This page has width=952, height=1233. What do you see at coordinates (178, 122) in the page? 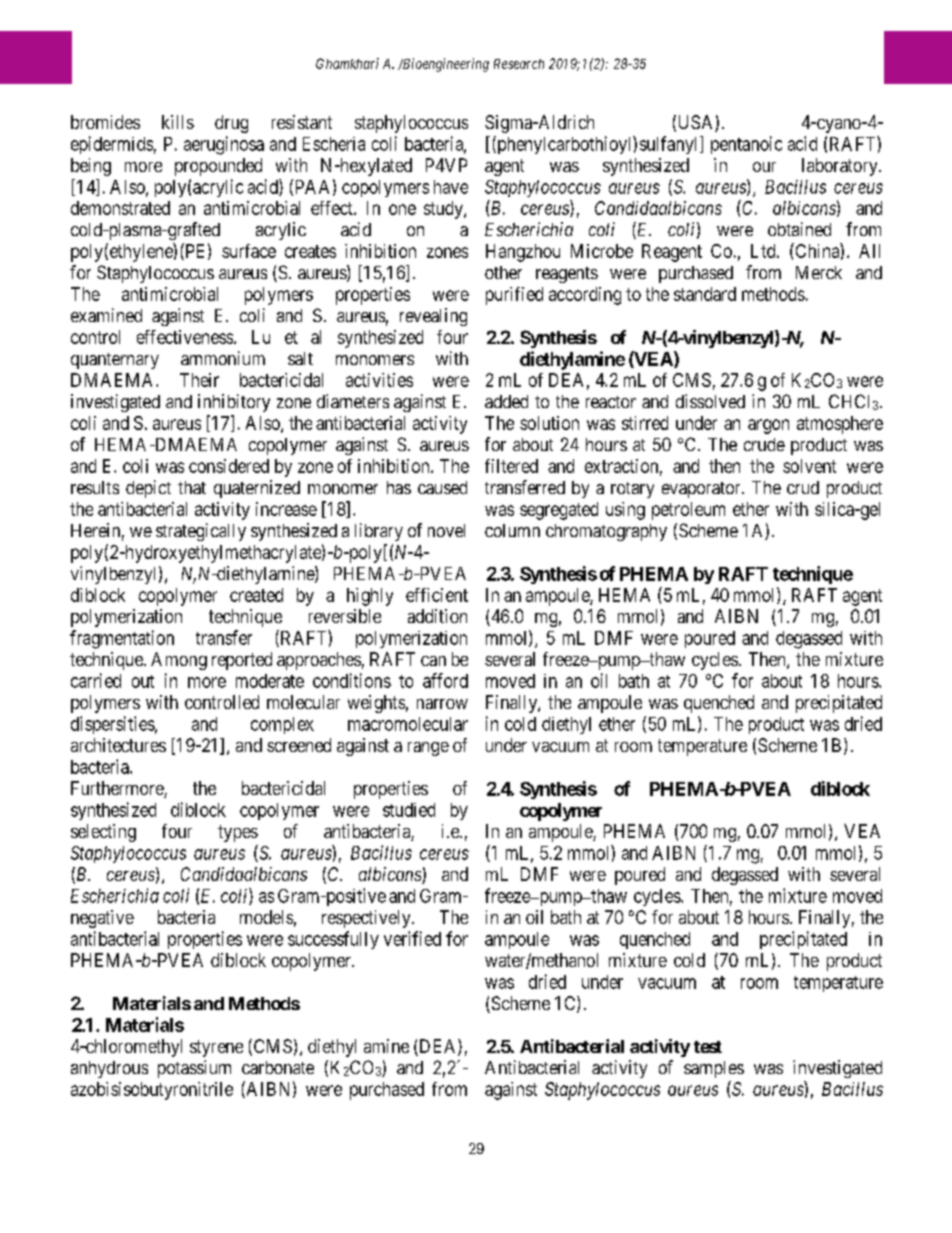
I see `kills` at bounding box center [178, 122].
